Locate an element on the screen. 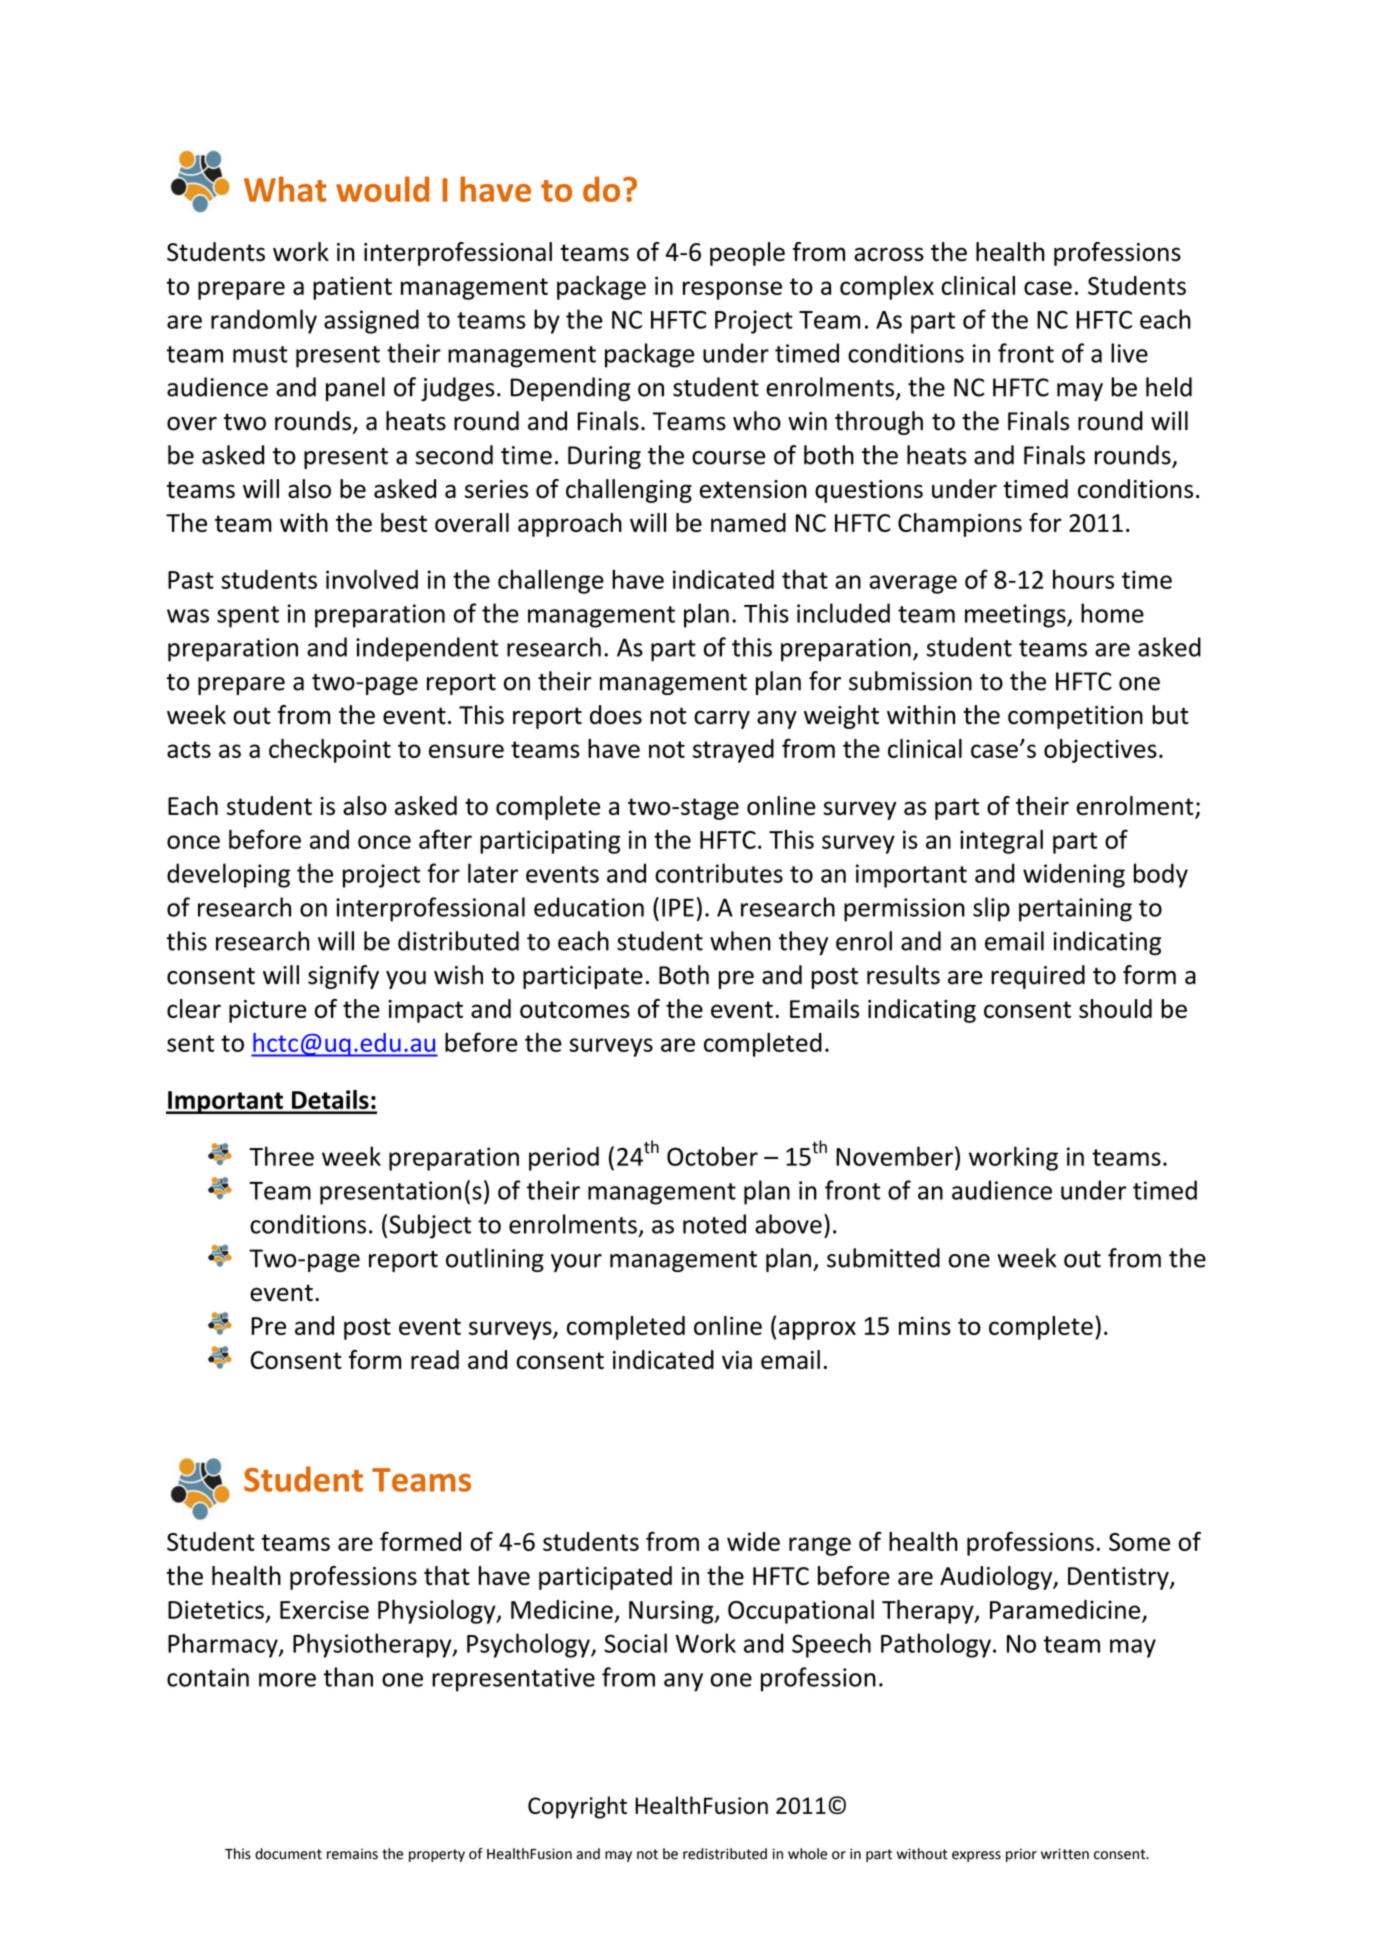 This screenshot has width=1375, height=1945. required is located at coordinates (1038, 977).
